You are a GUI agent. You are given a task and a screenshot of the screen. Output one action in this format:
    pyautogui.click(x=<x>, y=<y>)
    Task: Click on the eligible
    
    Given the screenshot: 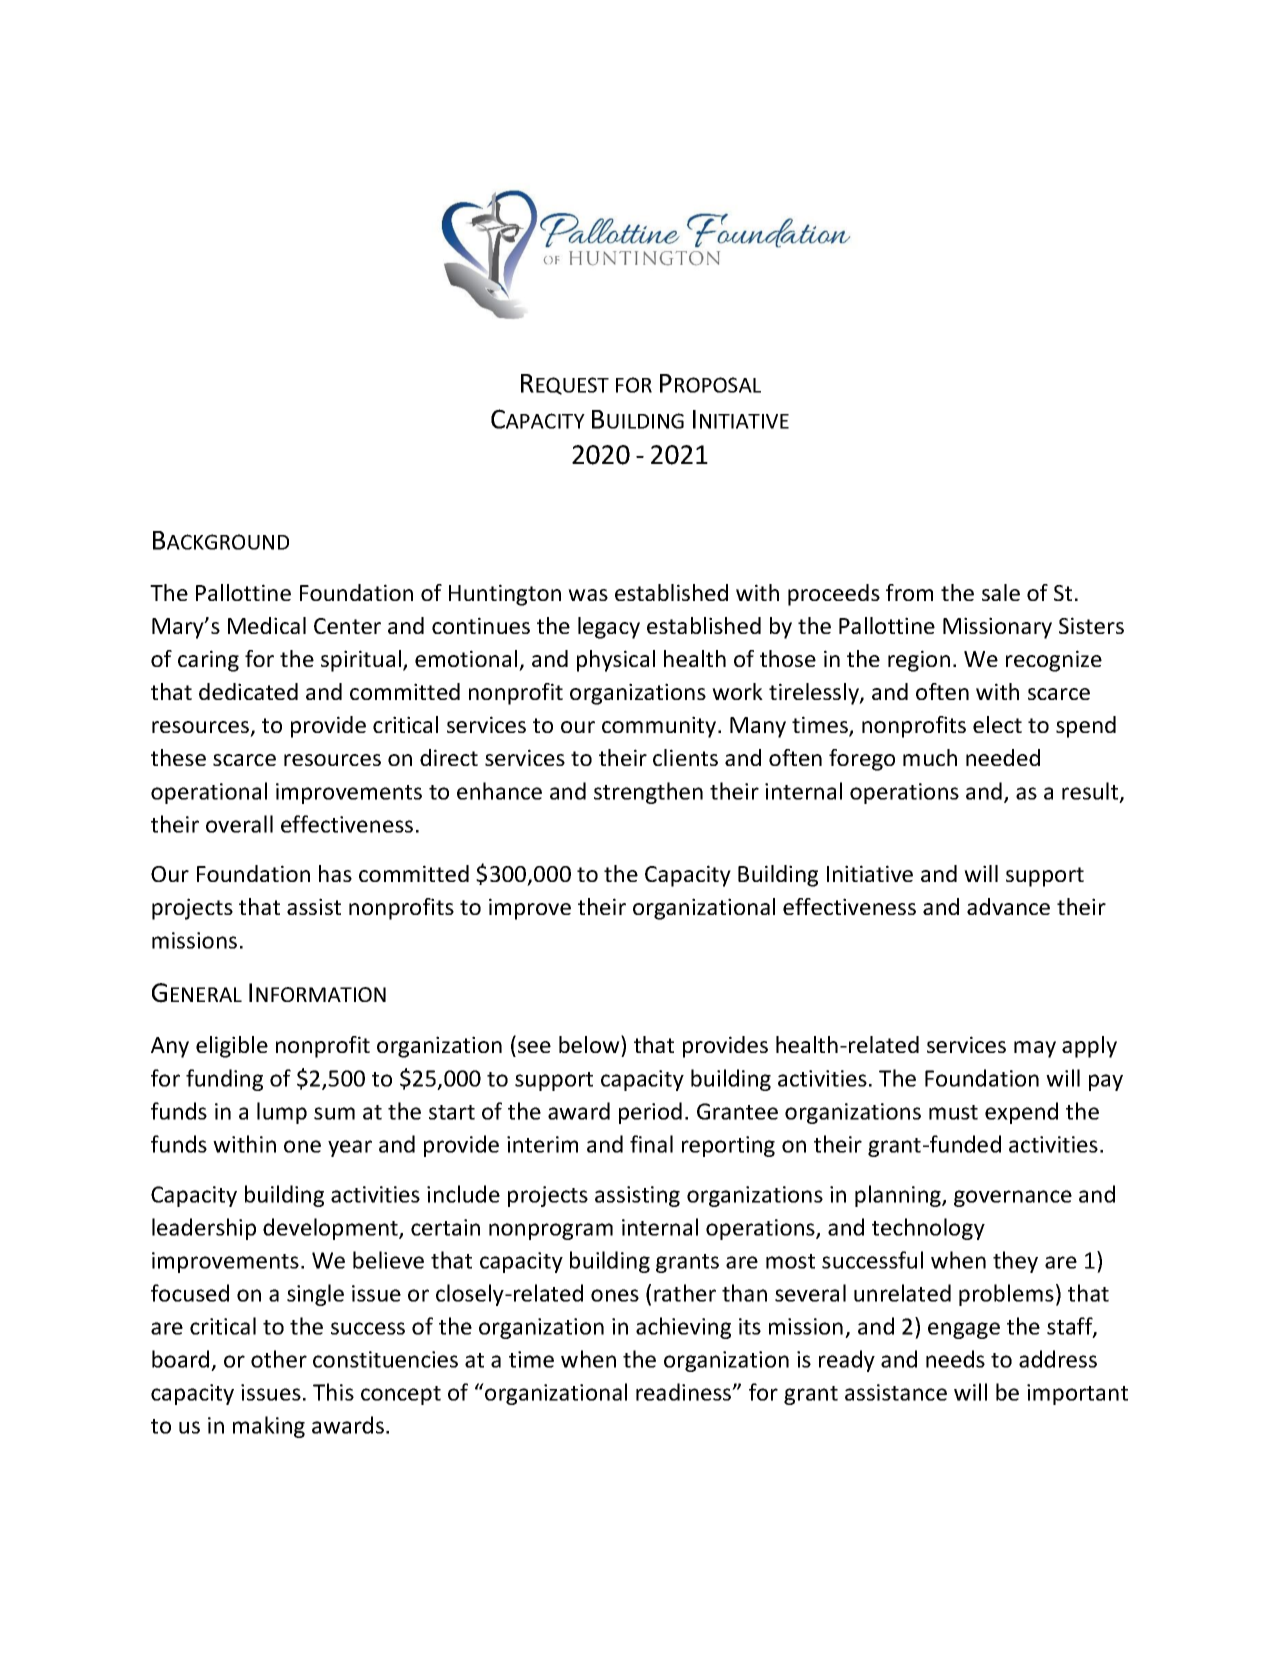 What is the action you would take?
    pyautogui.click(x=232, y=1047)
